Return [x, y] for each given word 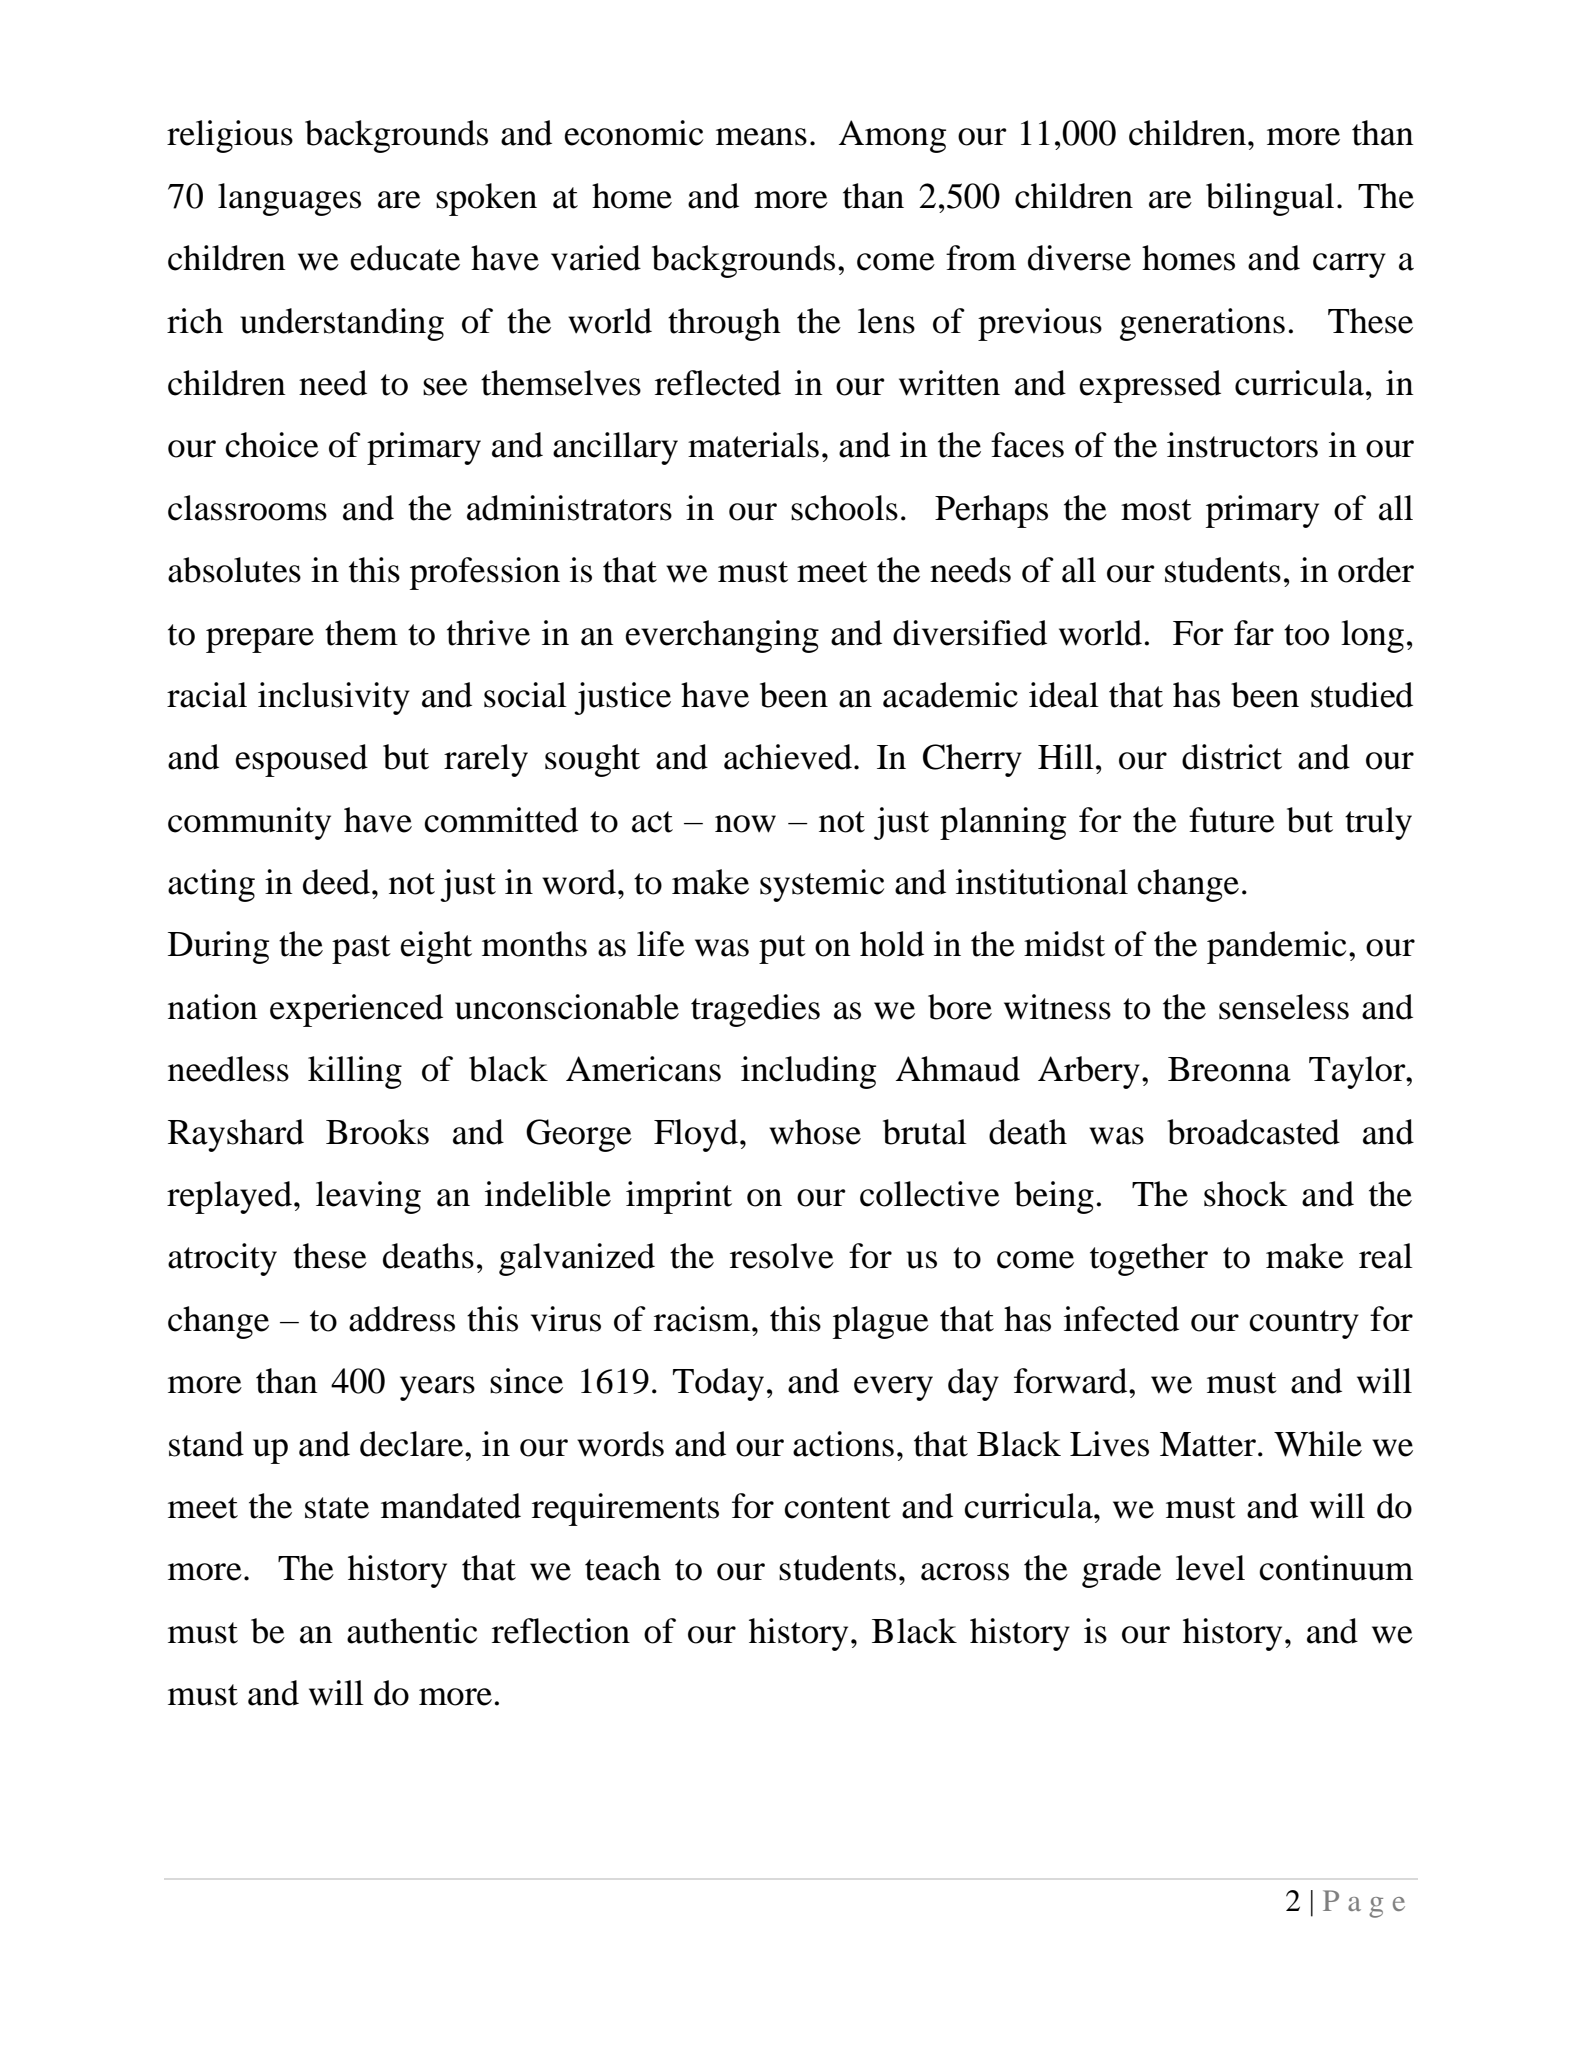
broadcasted [1253, 1132]
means [761, 137]
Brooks [377, 1132]
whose [815, 1132]
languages [289, 199]
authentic [412, 1631]
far [1254, 633]
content [837, 1508]
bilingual [1270, 199]
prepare [260, 640]
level [1210, 1568]
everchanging [722, 636]
